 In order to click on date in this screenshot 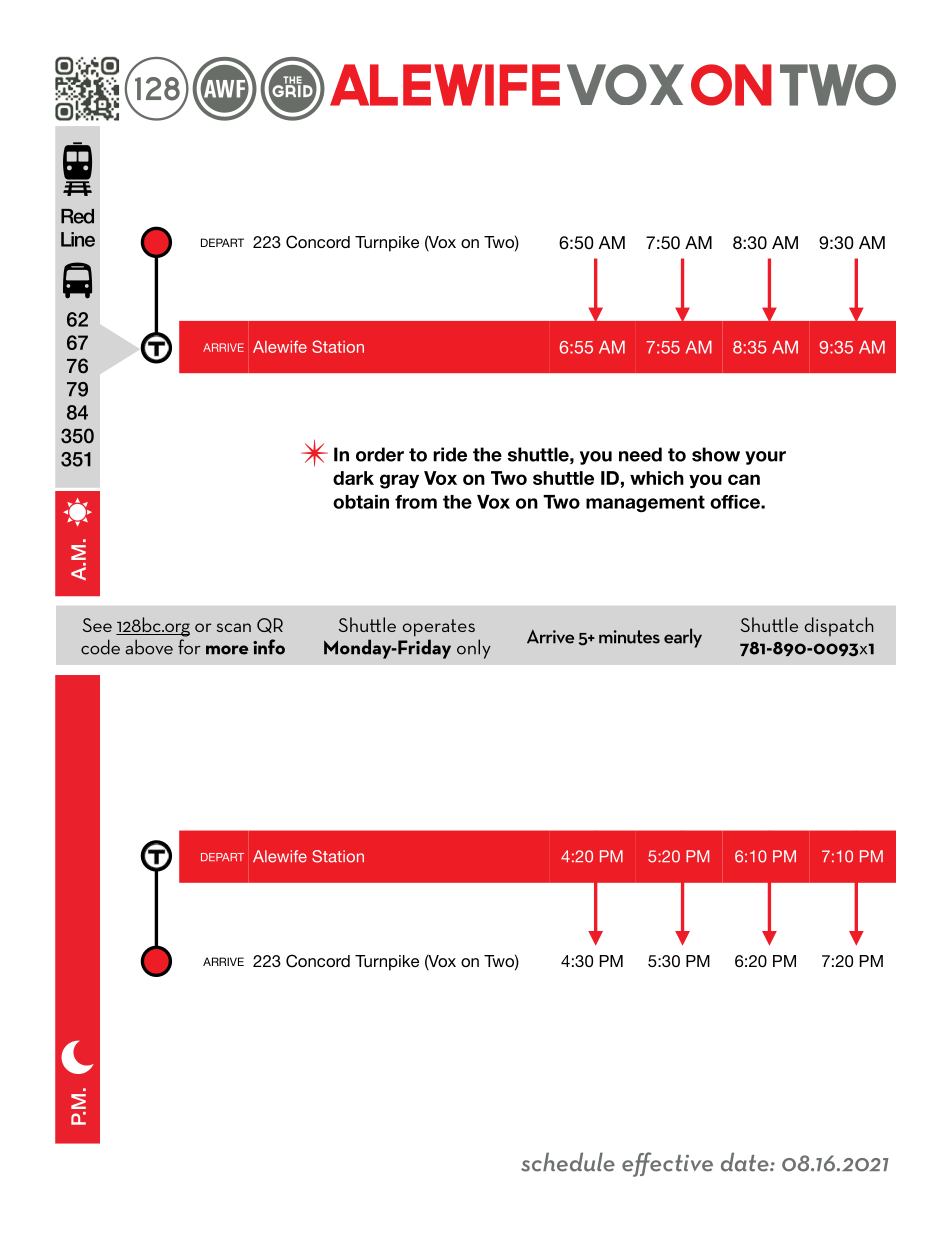, I will do `click(746, 1162)`.
